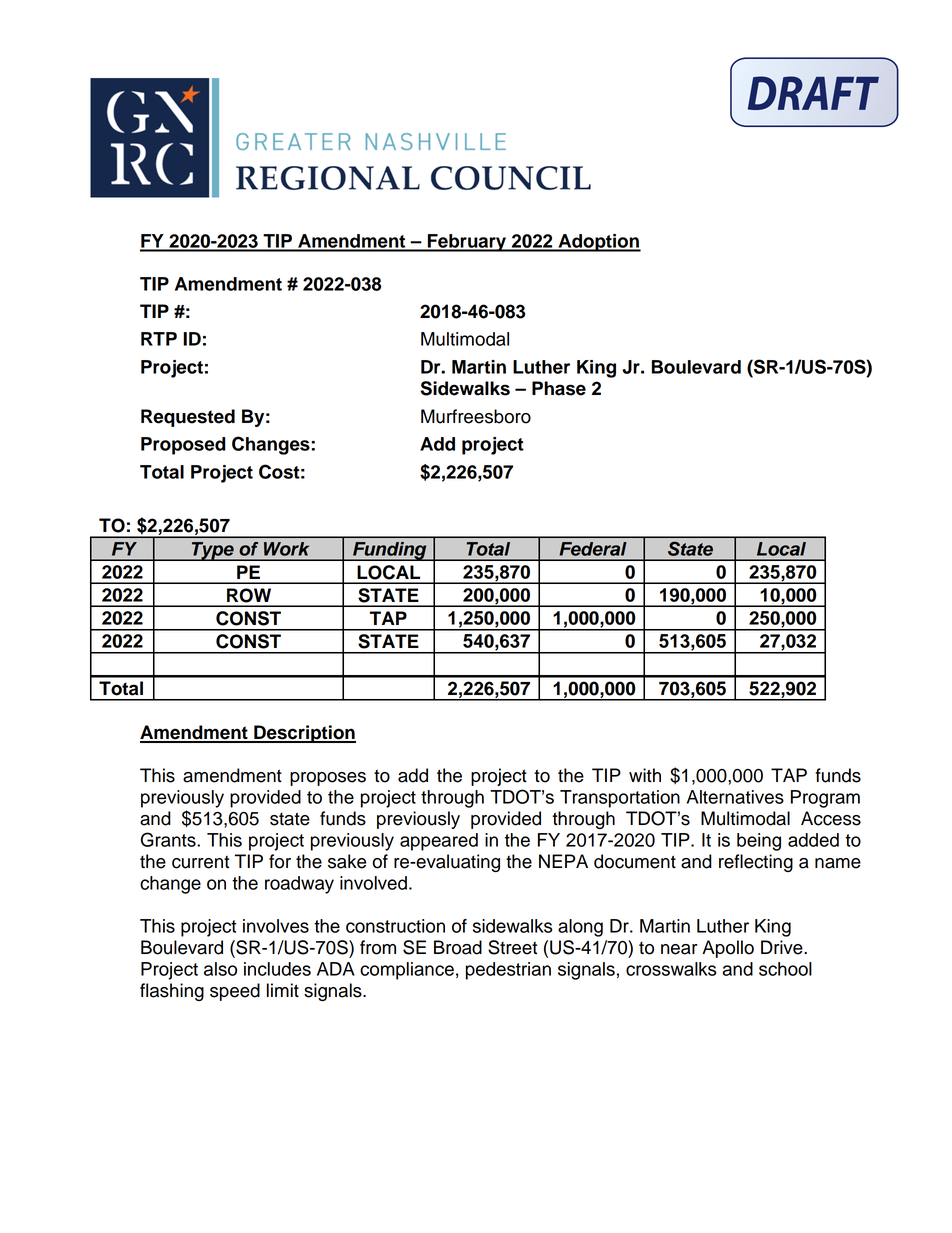  What do you see at coordinates (598, 243) in the image?
I see `Adoption` at bounding box center [598, 243].
